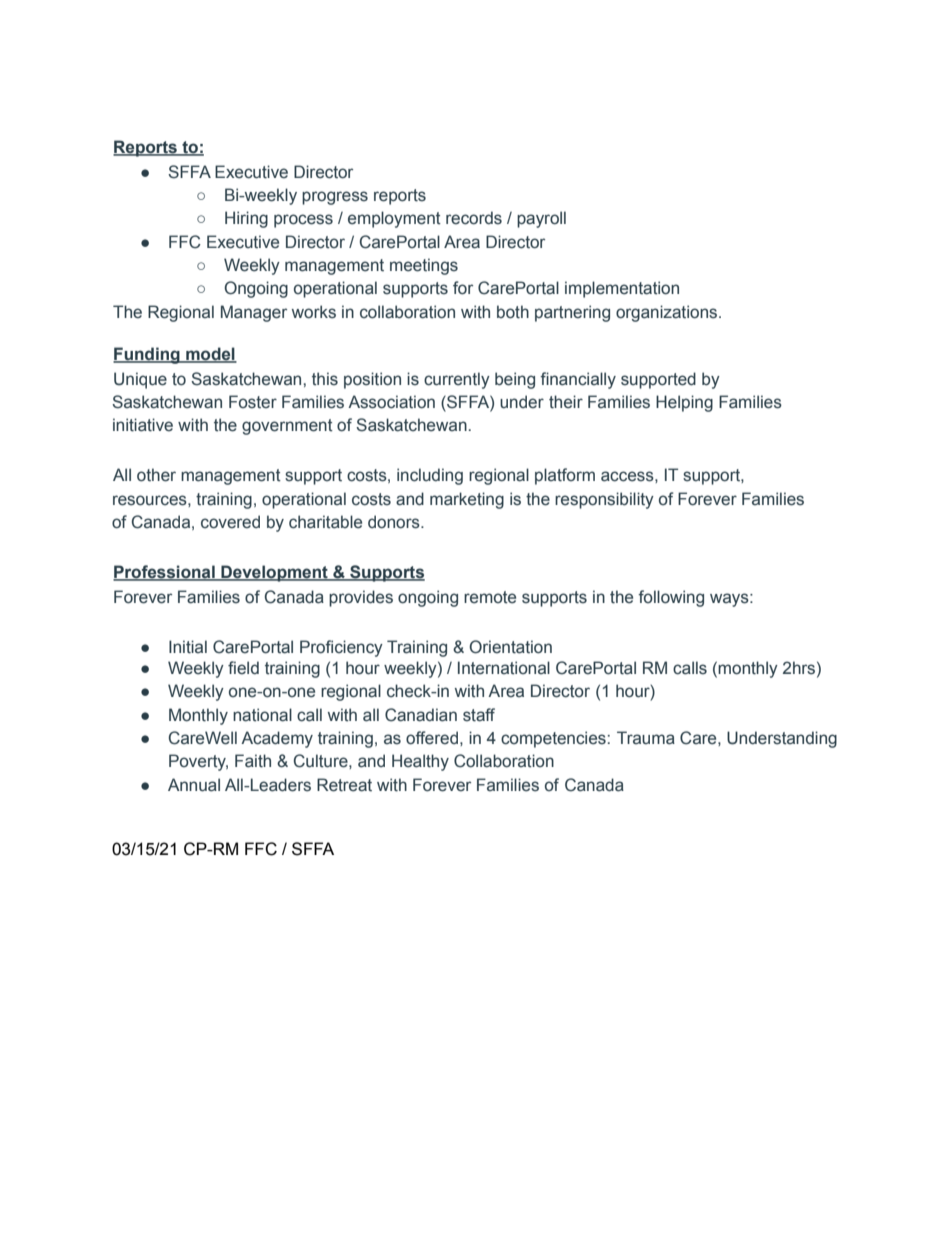  What do you see at coordinates (541, 219) in the screenshot?
I see `payroll` at bounding box center [541, 219].
